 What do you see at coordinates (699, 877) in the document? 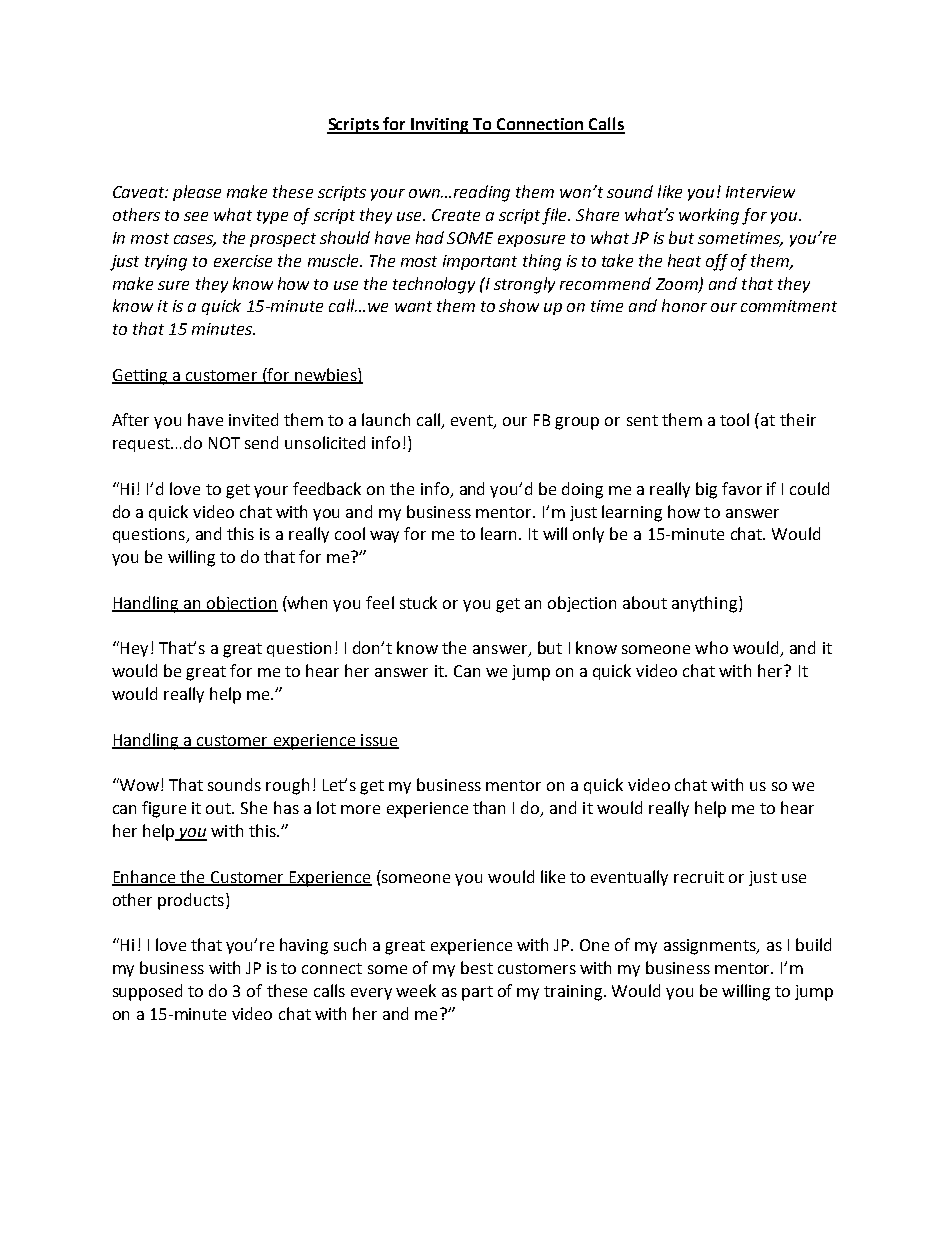
I see `recruit` at bounding box center [699, 877].
